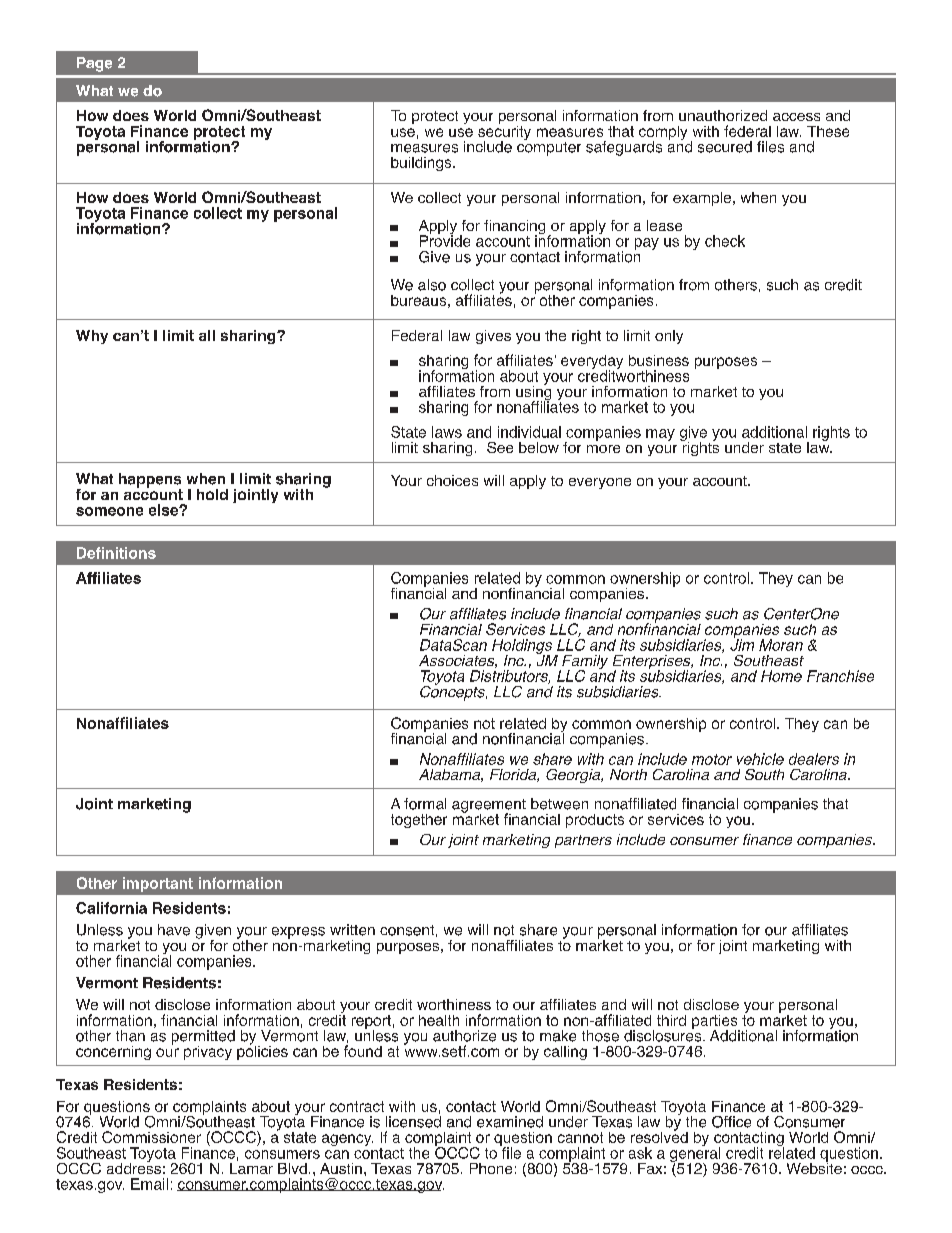 The width and height of the screenshot is (952, 1233). What do you see at coordinates (94, 64) in the screenshot?
I see `Page` at bounding box center [94, 64].
